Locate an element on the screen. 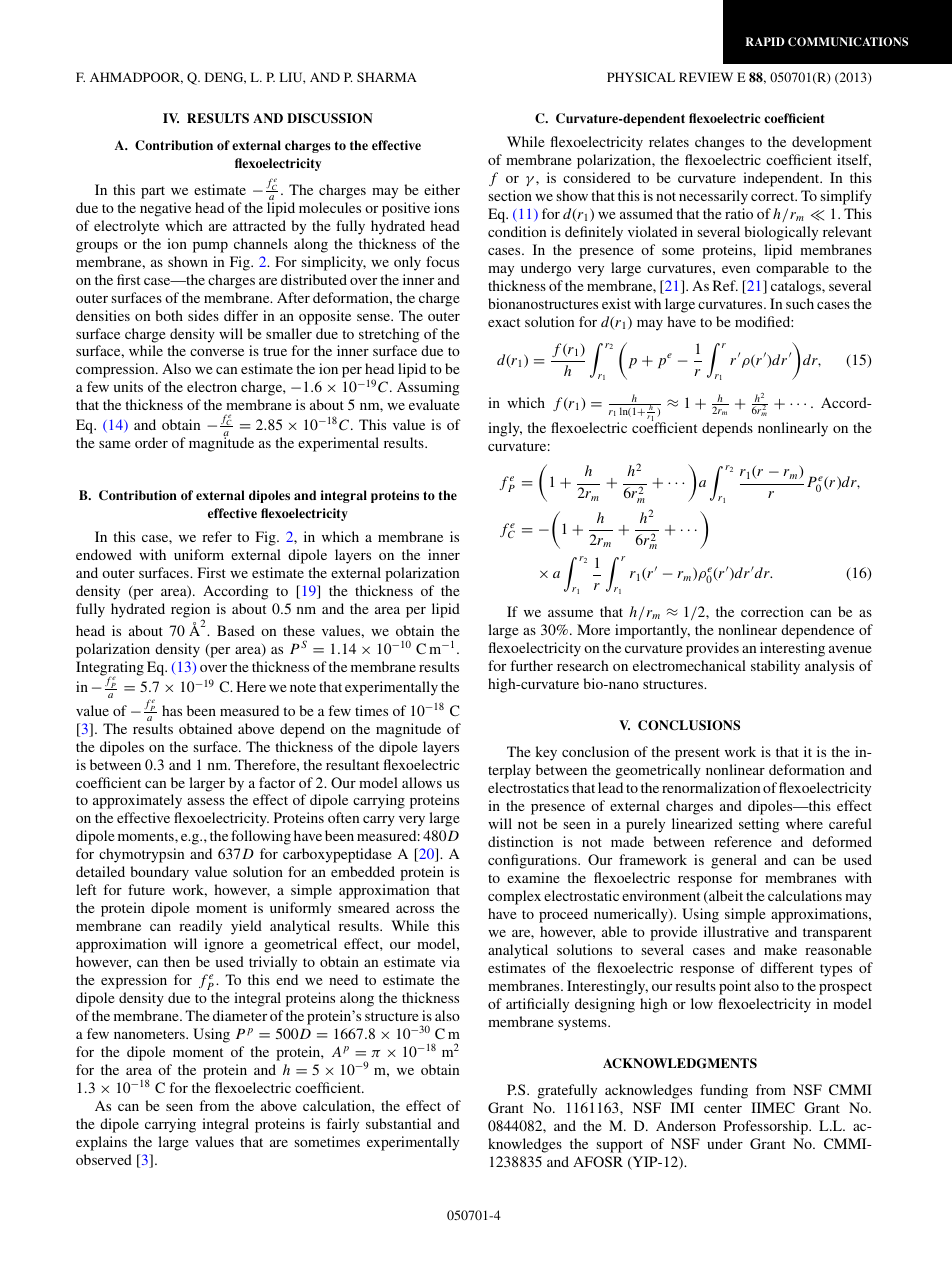 Image resolution: width=952 pixels, height=1270 pixels. further is located at coordinates (531, 665).
